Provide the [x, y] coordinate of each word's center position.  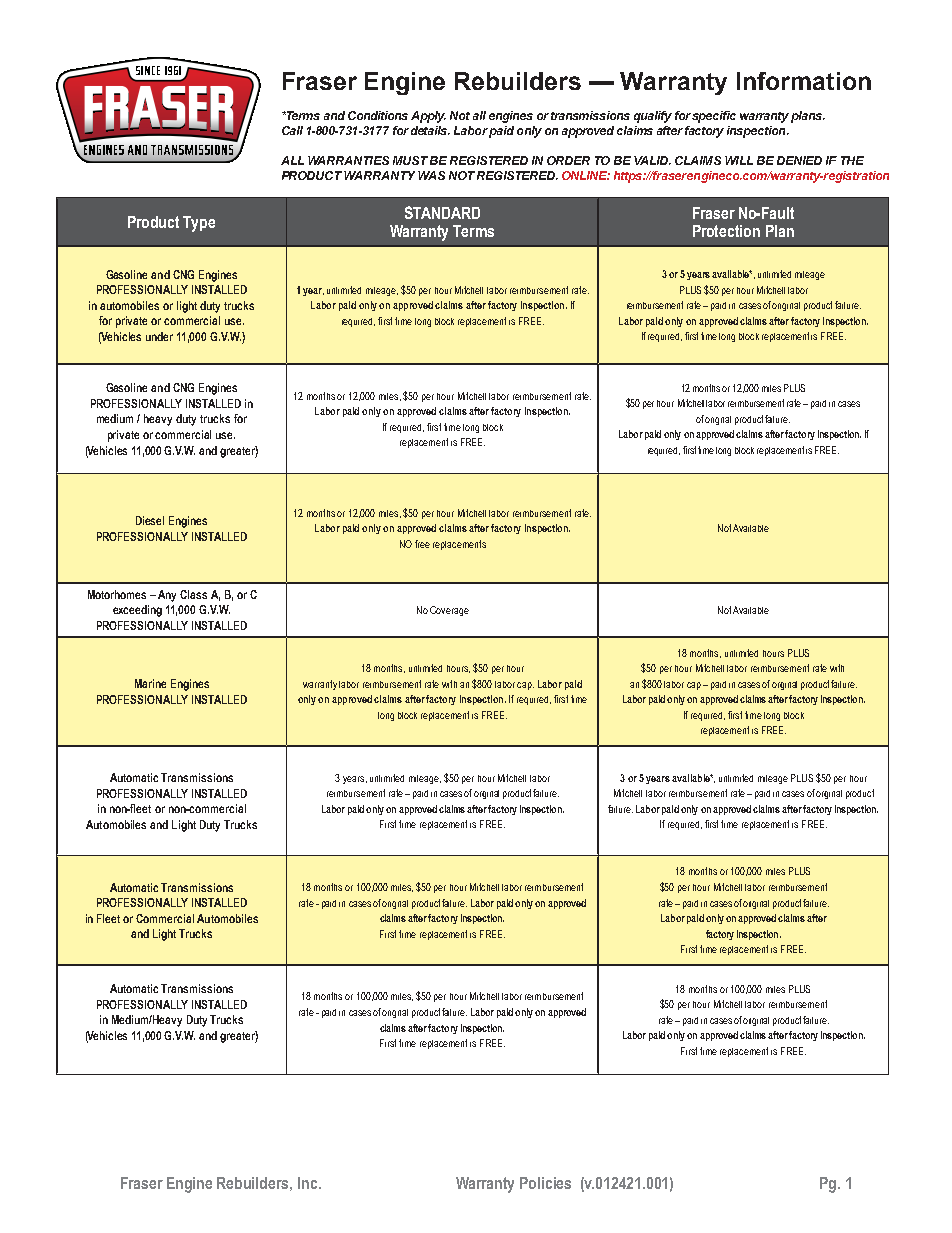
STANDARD [442, 212]
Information [804, 81]
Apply [428, 117]
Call [292, 130]
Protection [726, 231]
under [159, 336]
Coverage [449, 611]
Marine [150, 683]
